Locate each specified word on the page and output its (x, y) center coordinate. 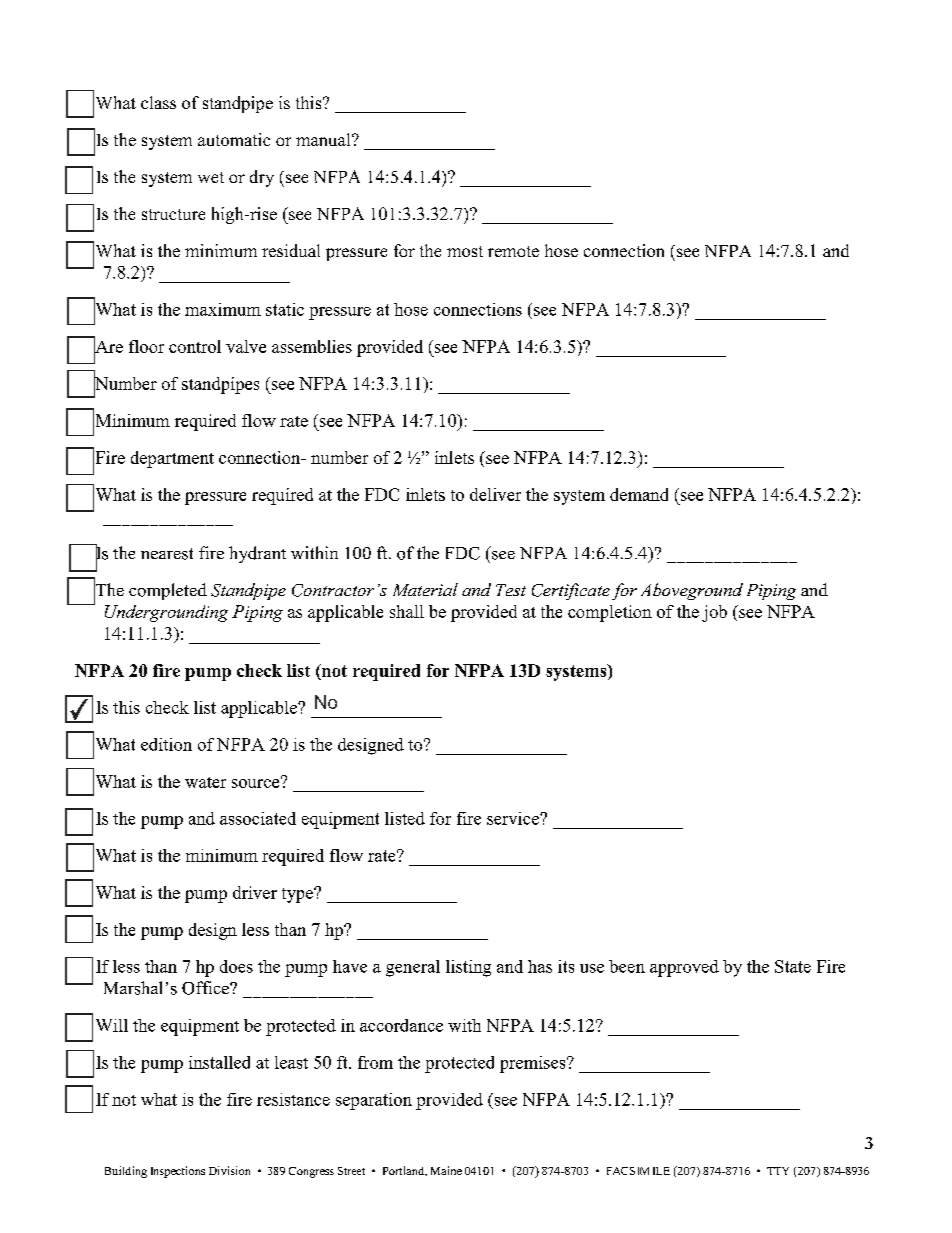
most (465, 251)
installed (219, 1062)
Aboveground (692, 591)
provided (484, 613)
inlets (454, 457)
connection (624, 250)
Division (229, 1170)
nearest (167, 554)
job (714, 613)
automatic (234, 139)
